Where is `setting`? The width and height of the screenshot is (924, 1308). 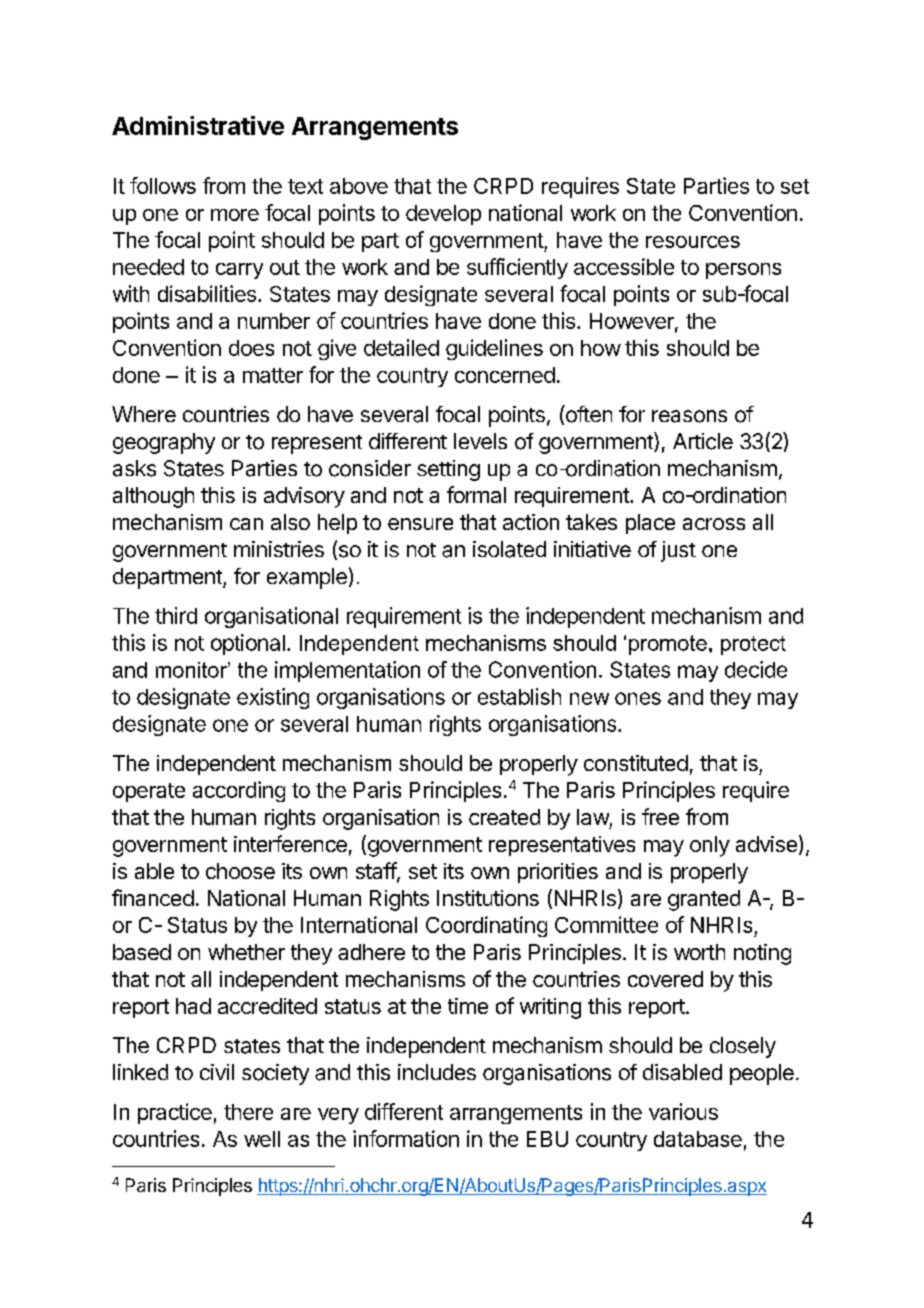
setting is located at coordinates (448, 470).
